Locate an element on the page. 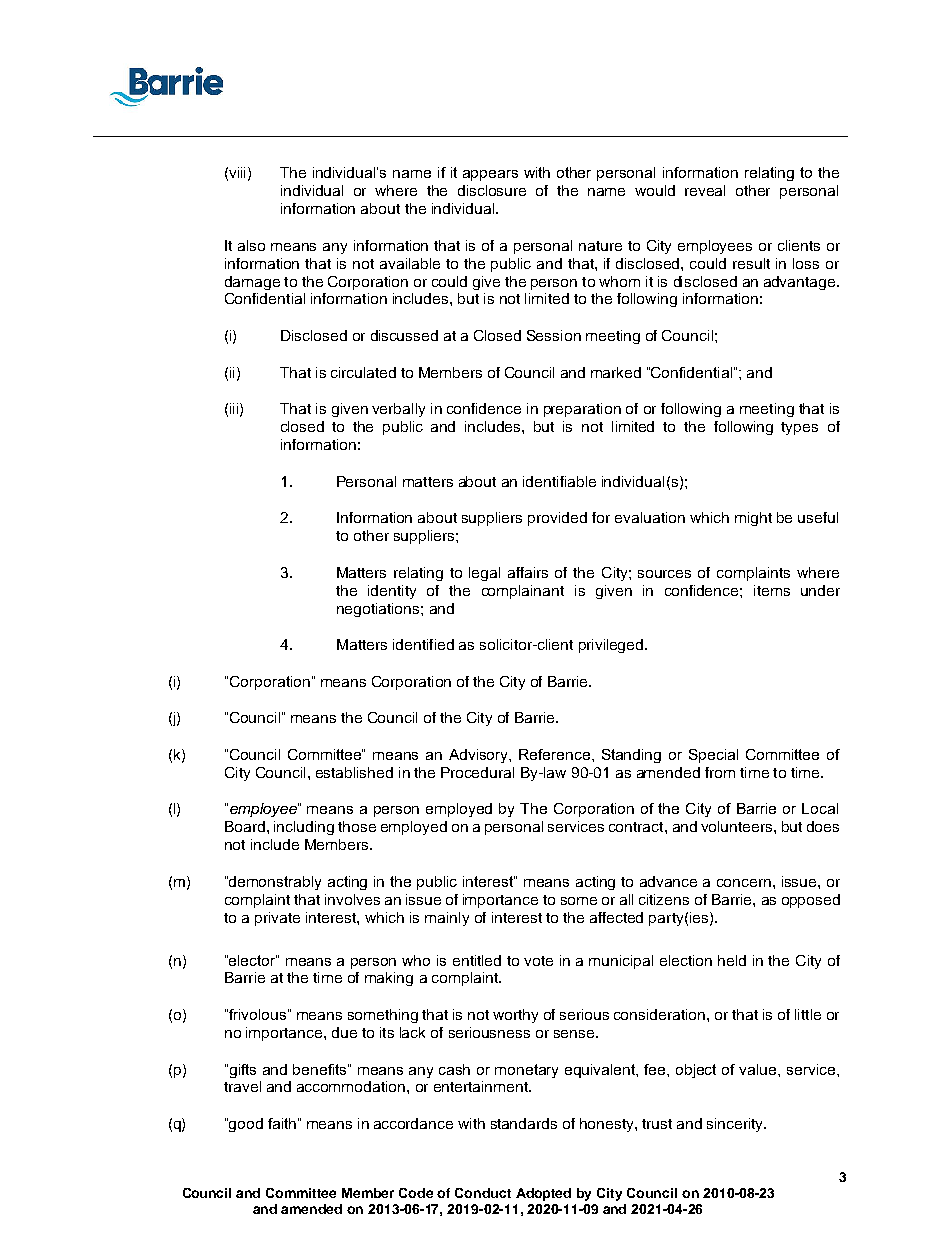 The width and height of the image is (952, 1233). preparation is located at coordinates (582, 410).
